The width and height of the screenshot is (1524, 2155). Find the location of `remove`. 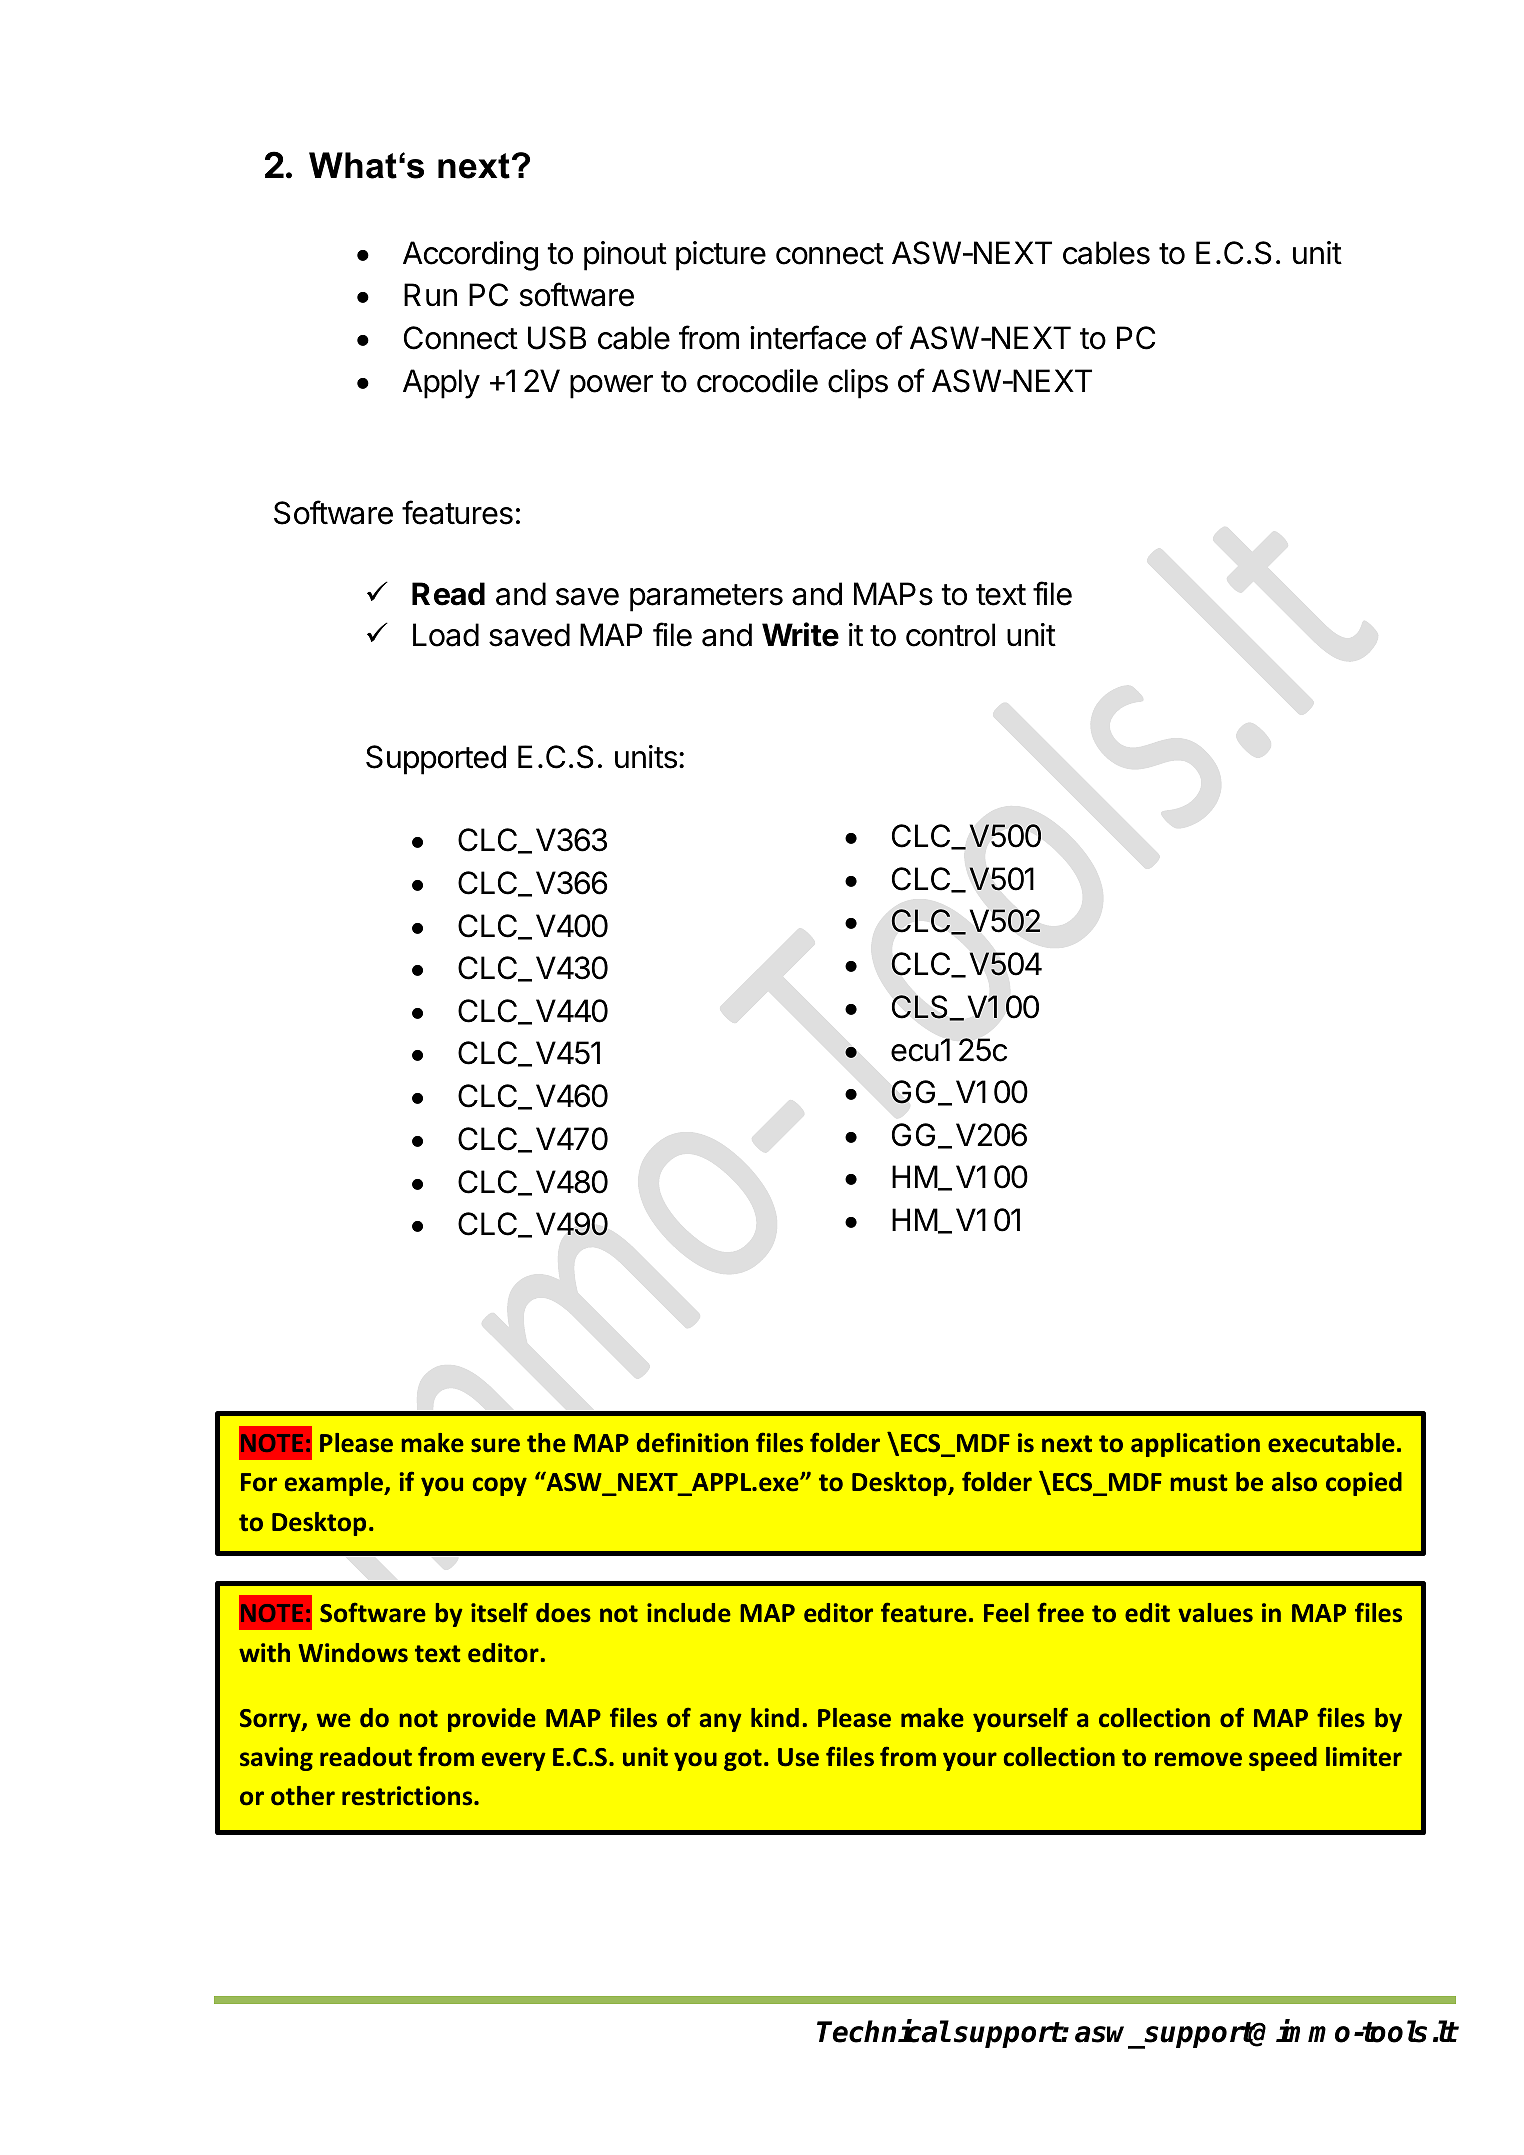

remove is located at coordinates (1198, 1759).
